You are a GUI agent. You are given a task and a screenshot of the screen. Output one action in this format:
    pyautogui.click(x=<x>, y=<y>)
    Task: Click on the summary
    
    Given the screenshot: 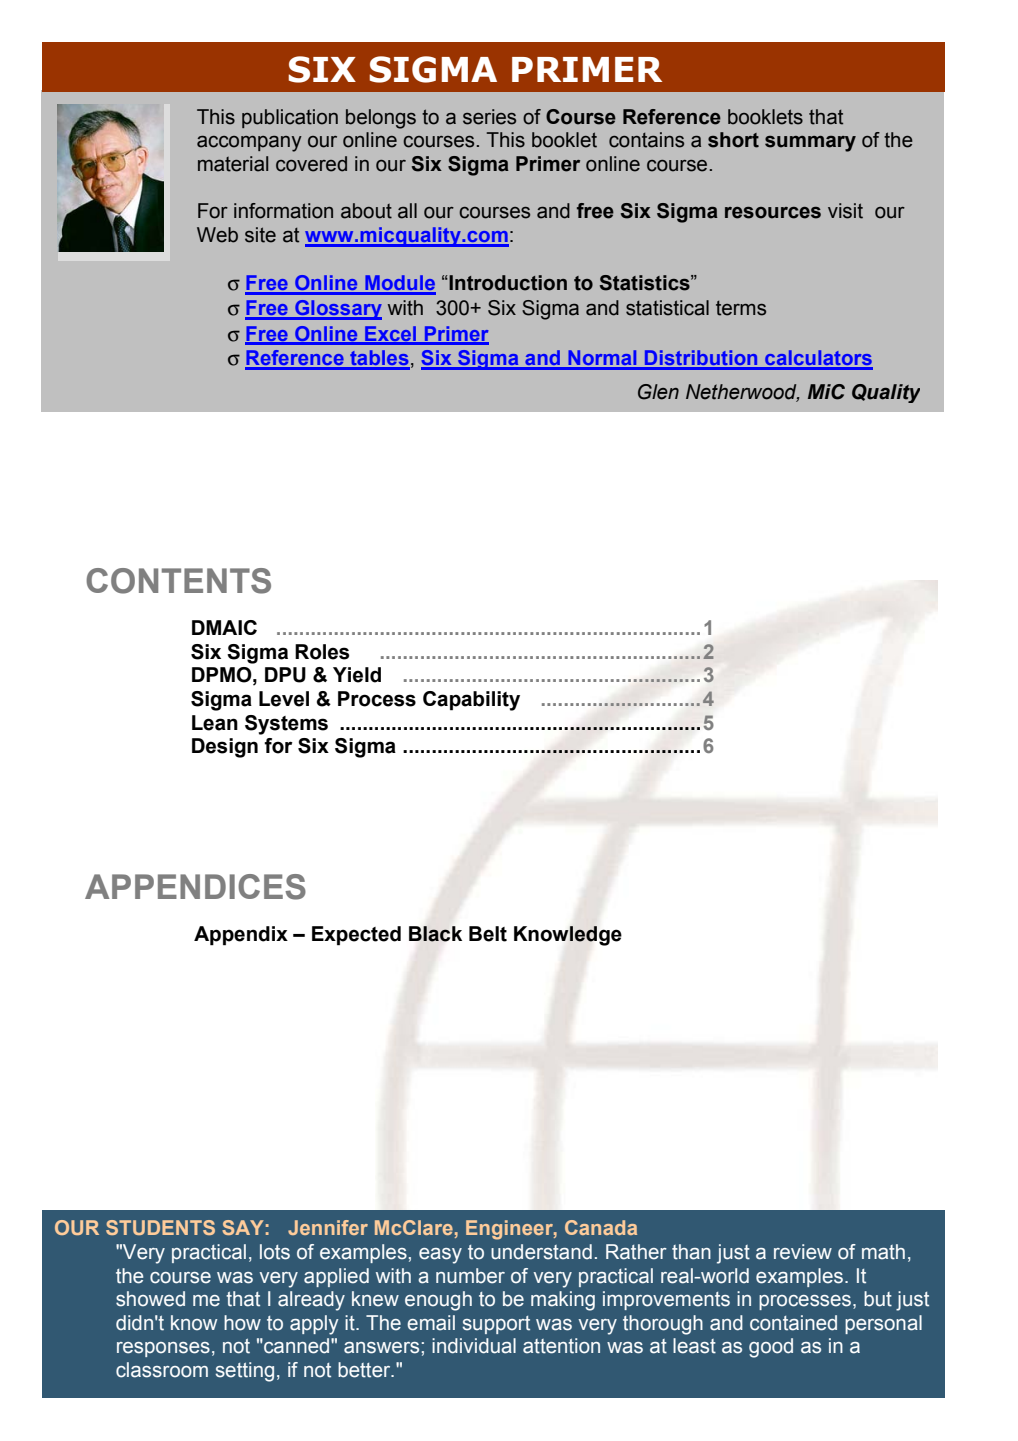 What is the action you would take?
    pyautogui.click(x=810, y=144)
